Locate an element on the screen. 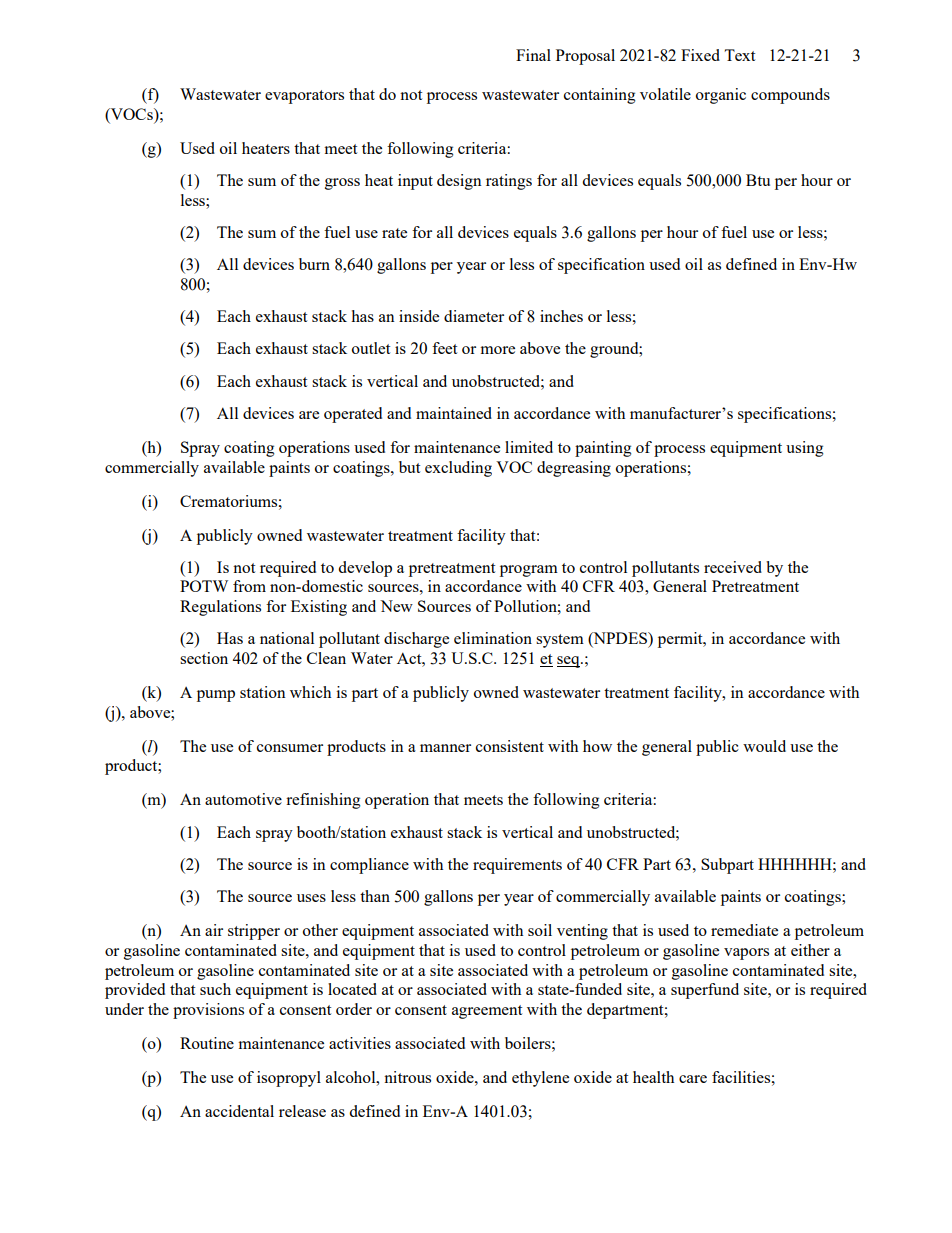 This screenshot has height=1233, width=952. organic is located at coordinates (721, 96).
